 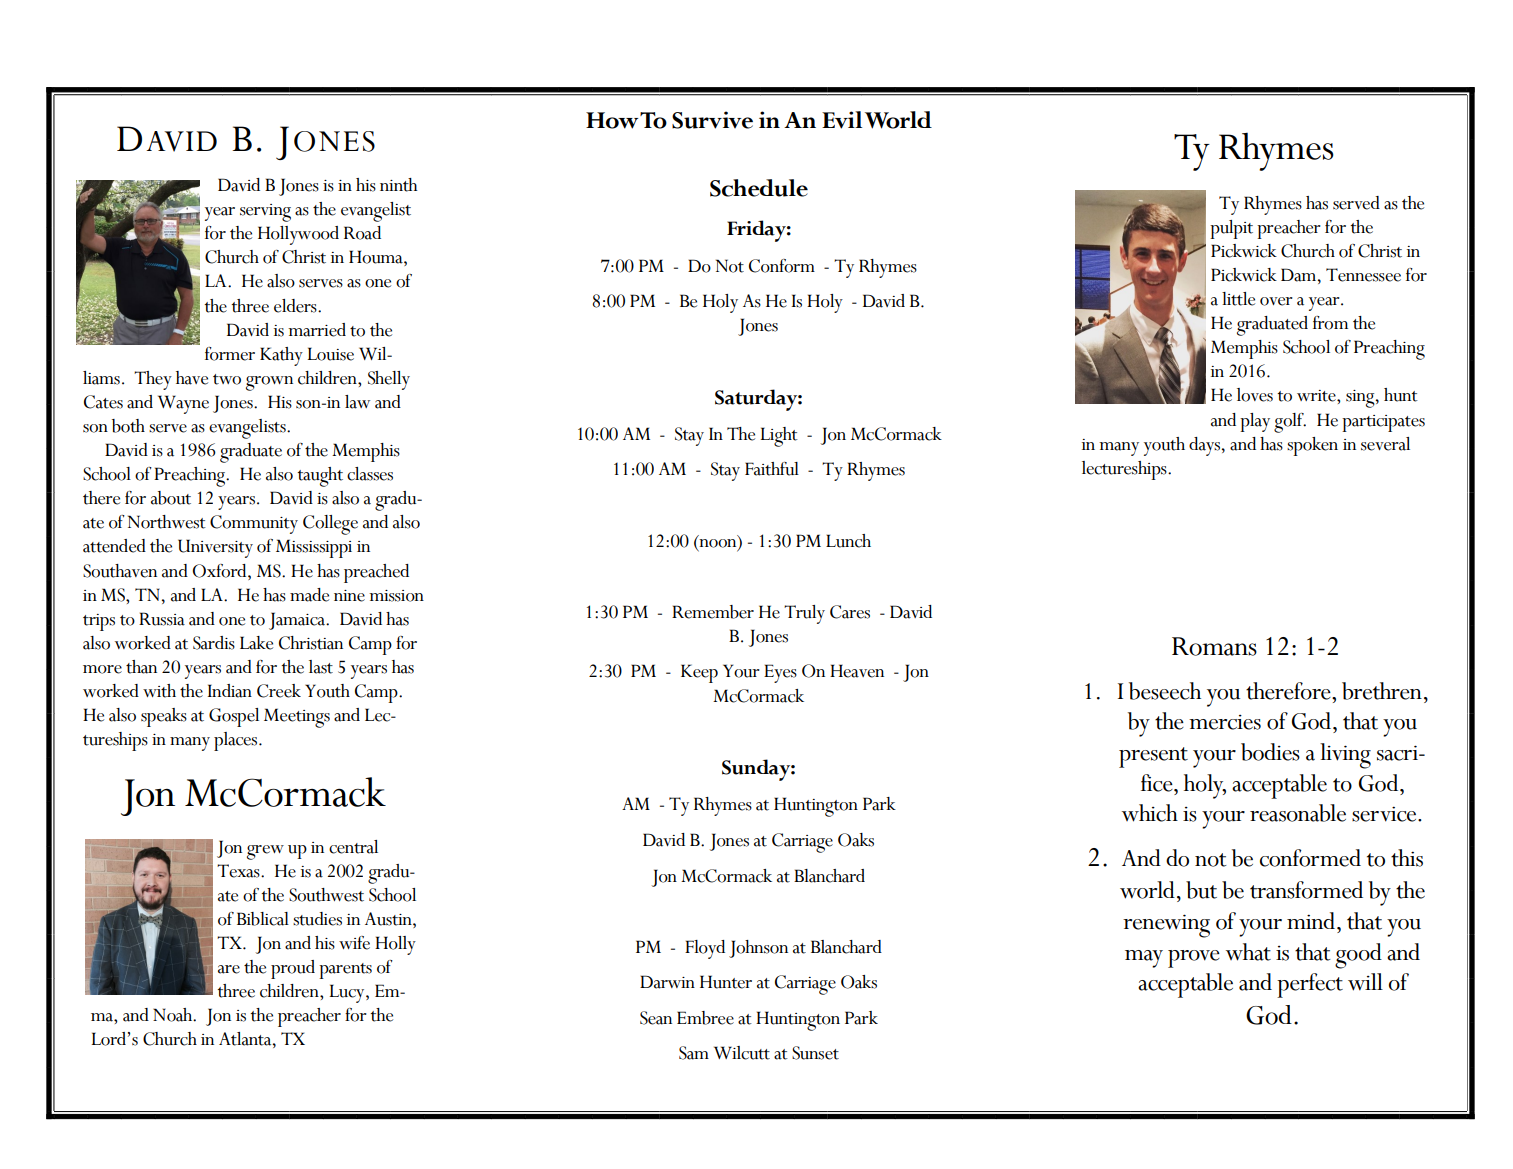 What do you see at coordinates (772, 469) in the document?
I see `Faithful` at bounding box center [772, 469].
